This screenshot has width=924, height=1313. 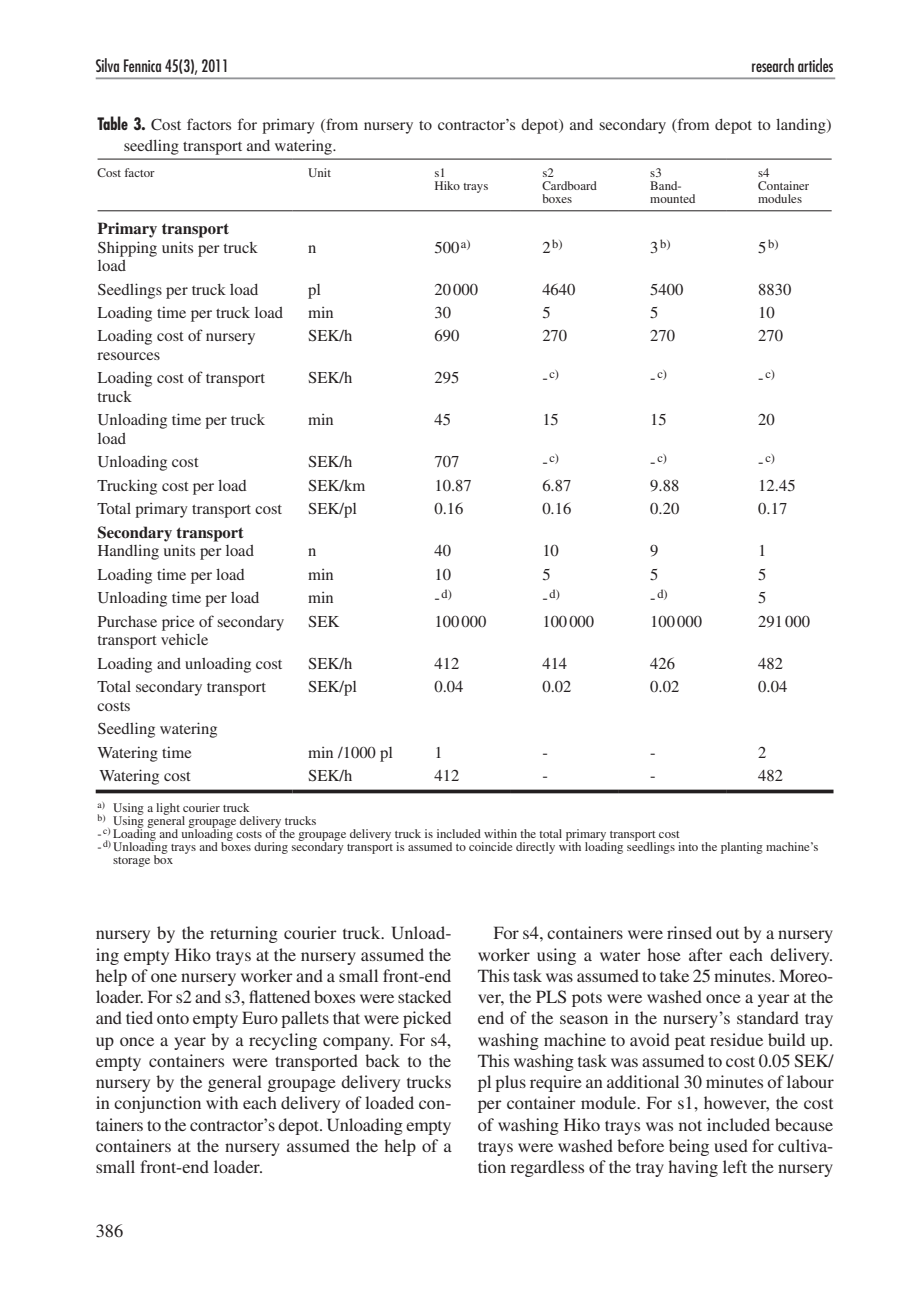 What do you see at coordinates (688, 846) in the screenshot?
I see `into` at bounding box center [688, 846].
